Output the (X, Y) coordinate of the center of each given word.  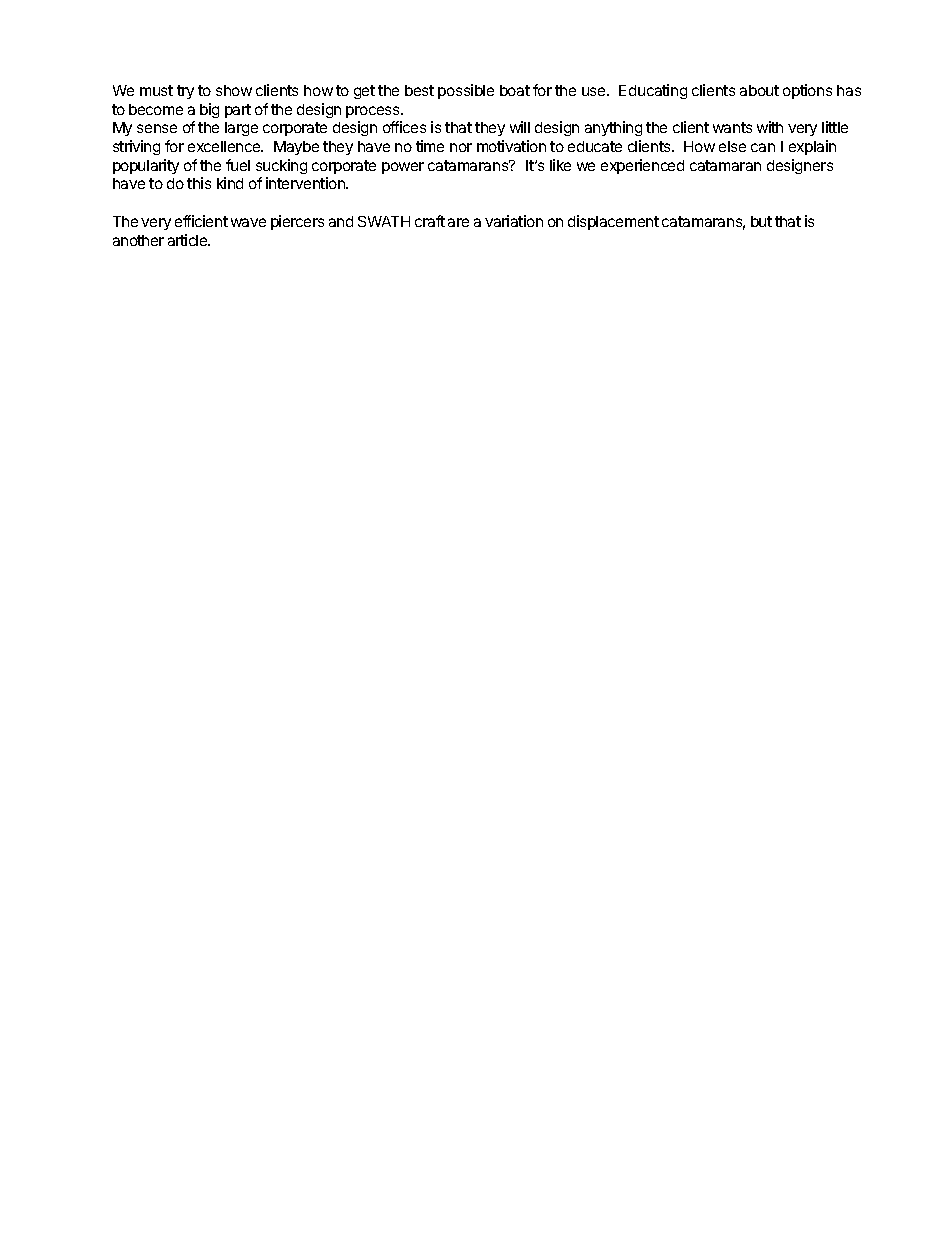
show (234, 90)
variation (514, 221)
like (560, 165)
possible (466, 91)
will (520, 127)
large (241, 129)
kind (230, 183)
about (759, 90)
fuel (238, 165)
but (761, 221)
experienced (642, 166)
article (189, 240)
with (770, 127)
